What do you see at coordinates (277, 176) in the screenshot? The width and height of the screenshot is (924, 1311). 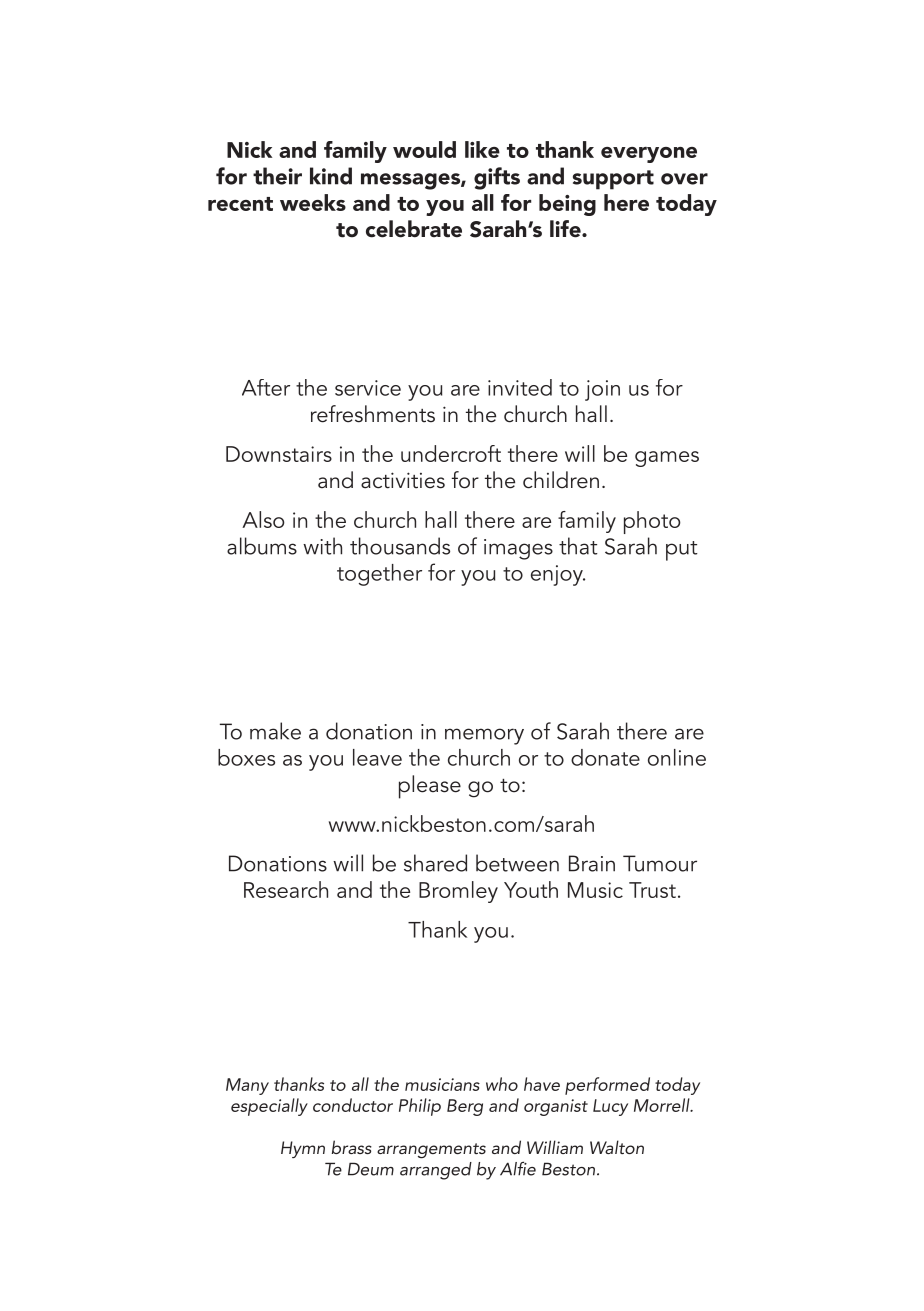 I see `their` at bounding box center [277, 176].
